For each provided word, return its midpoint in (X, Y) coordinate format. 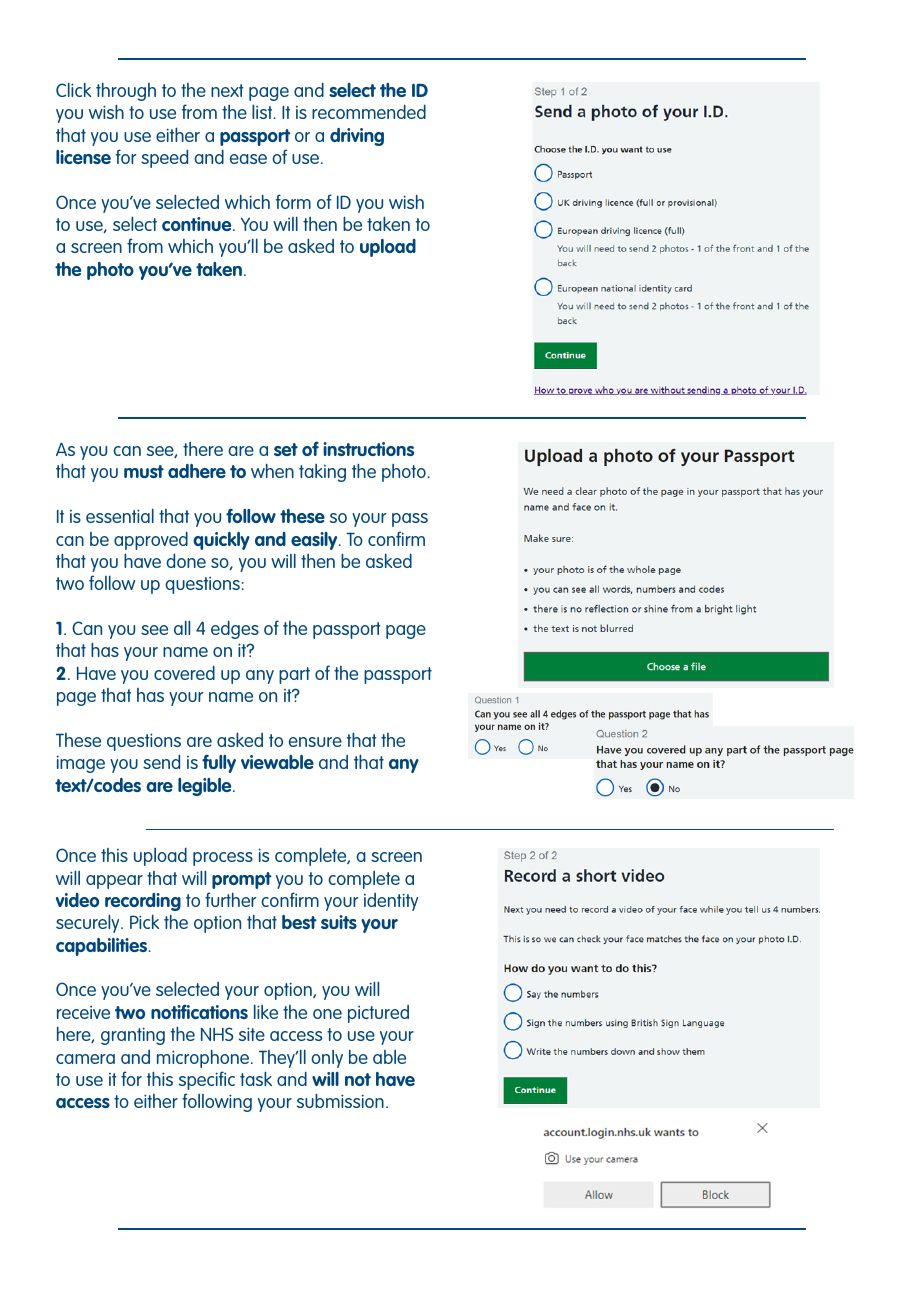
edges (235, 629)
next (227, 90)
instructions (368, 449)
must (144, 471)
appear (114, 882)
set (286, 449)
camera (85, 1059)
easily (315, 541)
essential (120, 515)
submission (340, 1100)
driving (357, 137)
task (256, 1078)
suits (339, 922)
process (223, 859)
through (126, 91)
